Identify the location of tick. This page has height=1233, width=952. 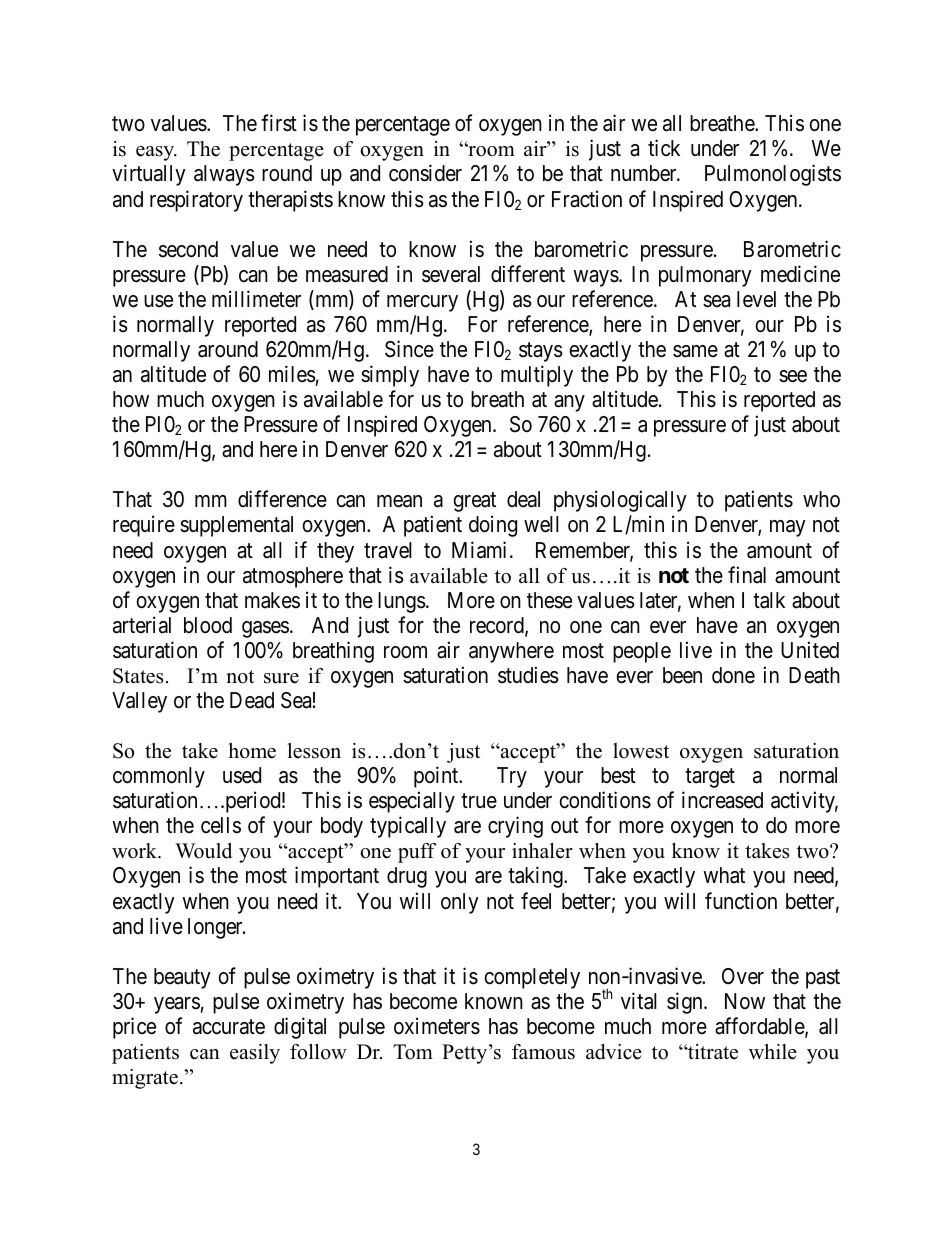
(664, 148).
